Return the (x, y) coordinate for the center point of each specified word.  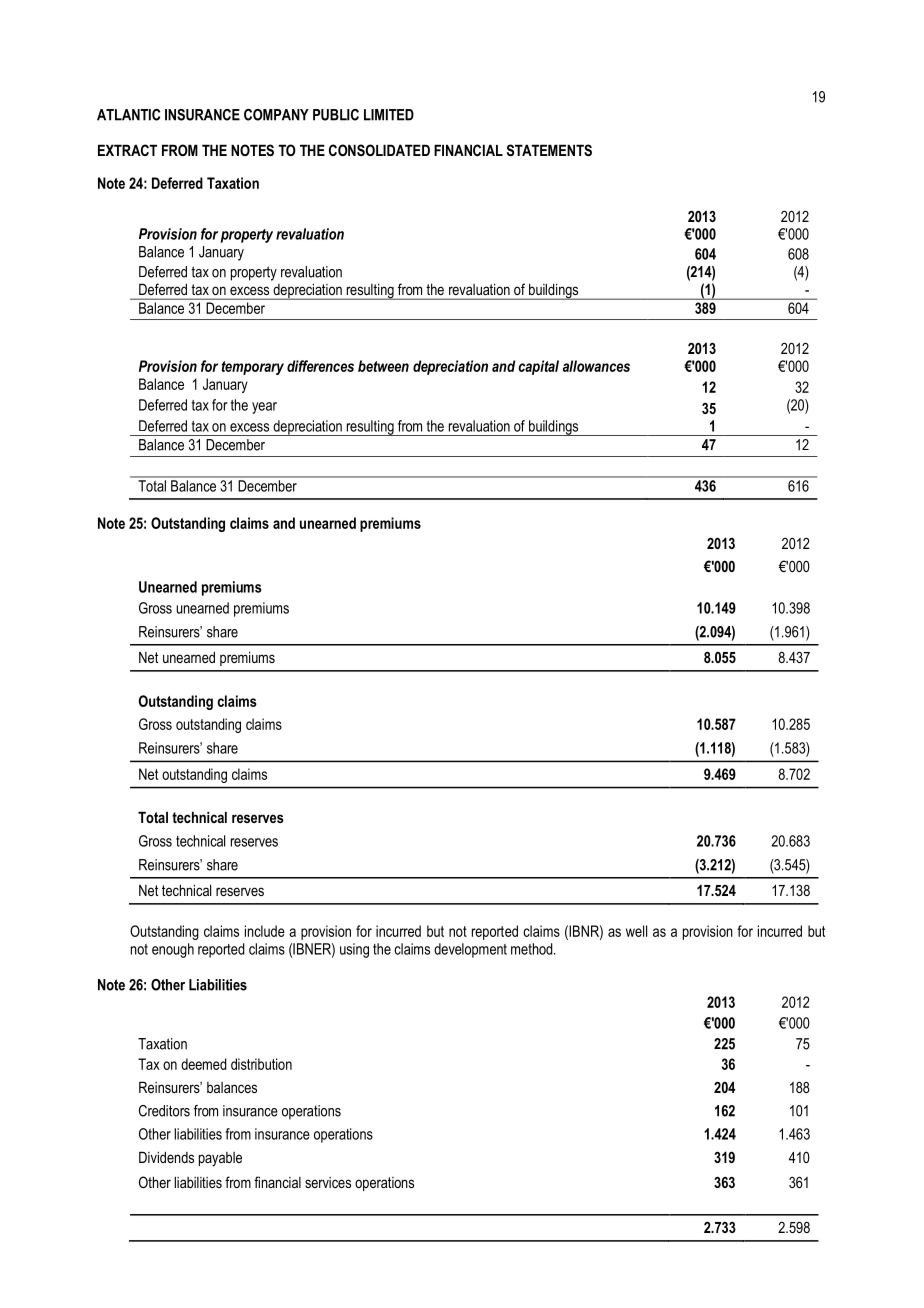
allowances (596, 366)
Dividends (166, 1157)
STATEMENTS (549, 150)
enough (173, 950)
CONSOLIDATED (379, 150)
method (533, 949)
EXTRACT (127, 150)
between (383, 366)
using (354, 950)
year (264, 408)
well (636, 931)
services (328, 1182)
